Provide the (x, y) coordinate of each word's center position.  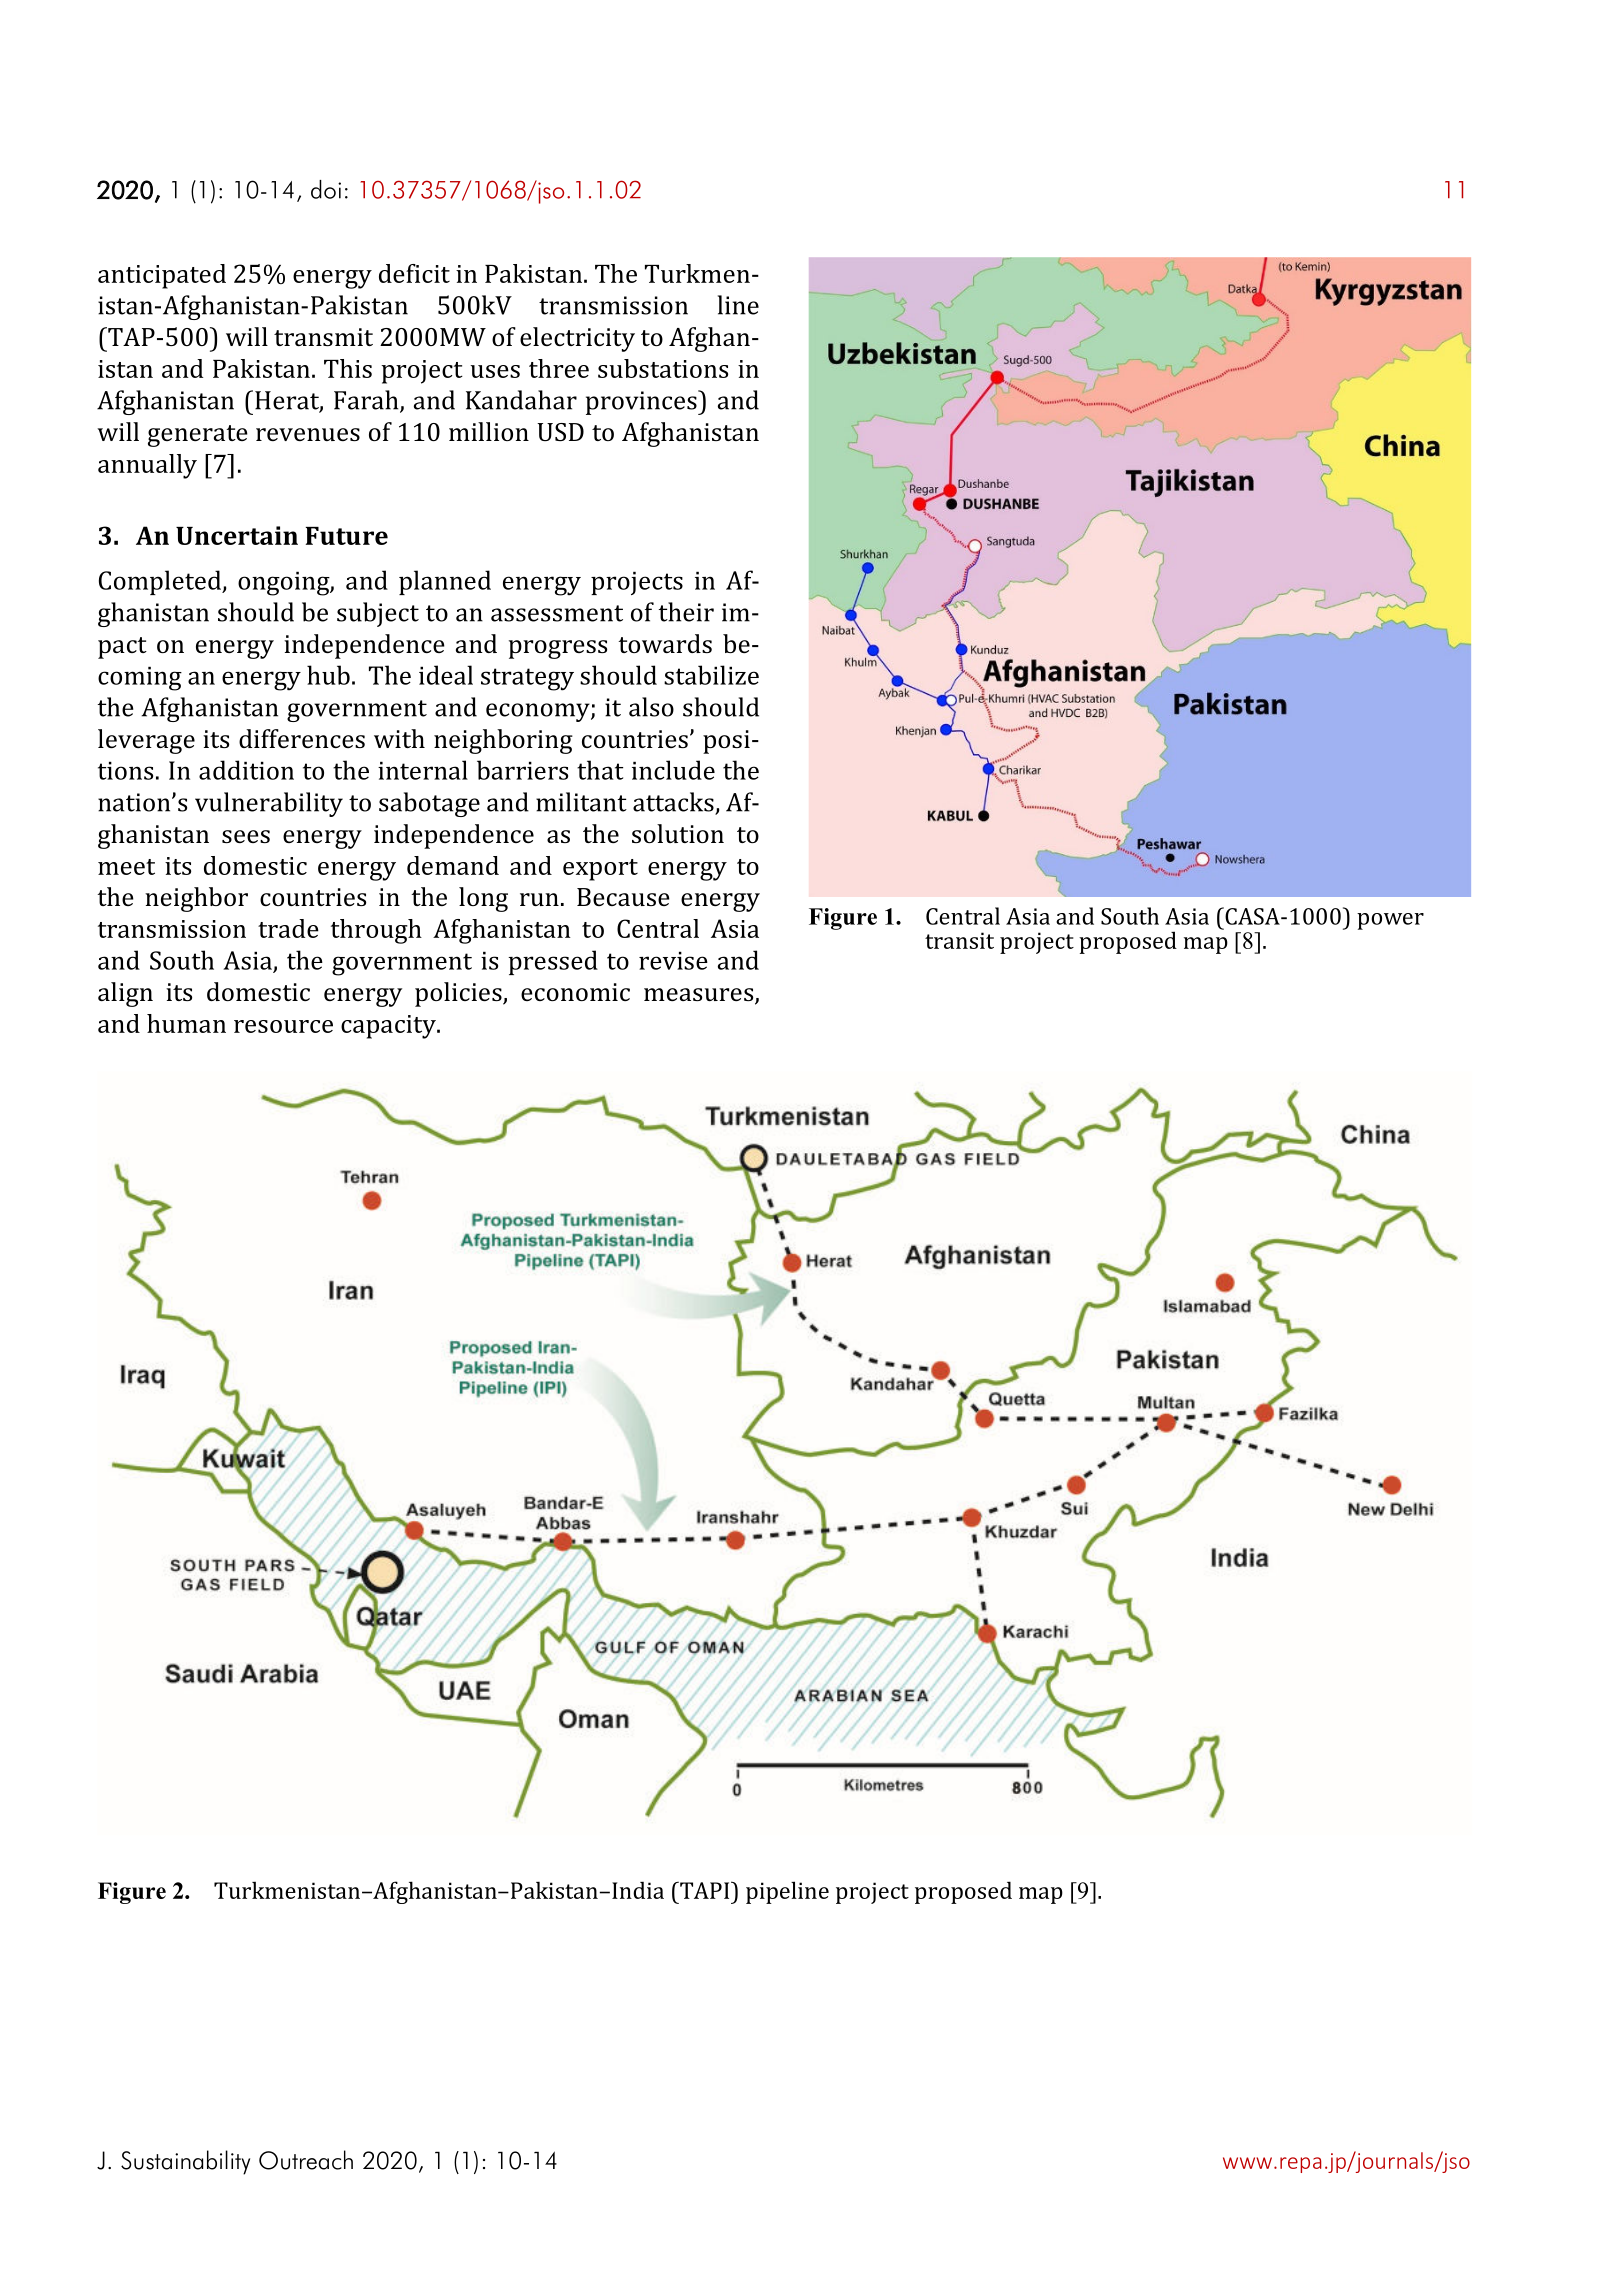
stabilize (711, 675)
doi (326, 189)
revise (673, 960)
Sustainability (185, 2162)
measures (700, 996)
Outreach (306, 2160)
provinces (642, 402)
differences (302, 738)
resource (283, 1026)
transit (959, 940)
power (1390, 921)
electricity (577, 339)
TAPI (705, 1890)
